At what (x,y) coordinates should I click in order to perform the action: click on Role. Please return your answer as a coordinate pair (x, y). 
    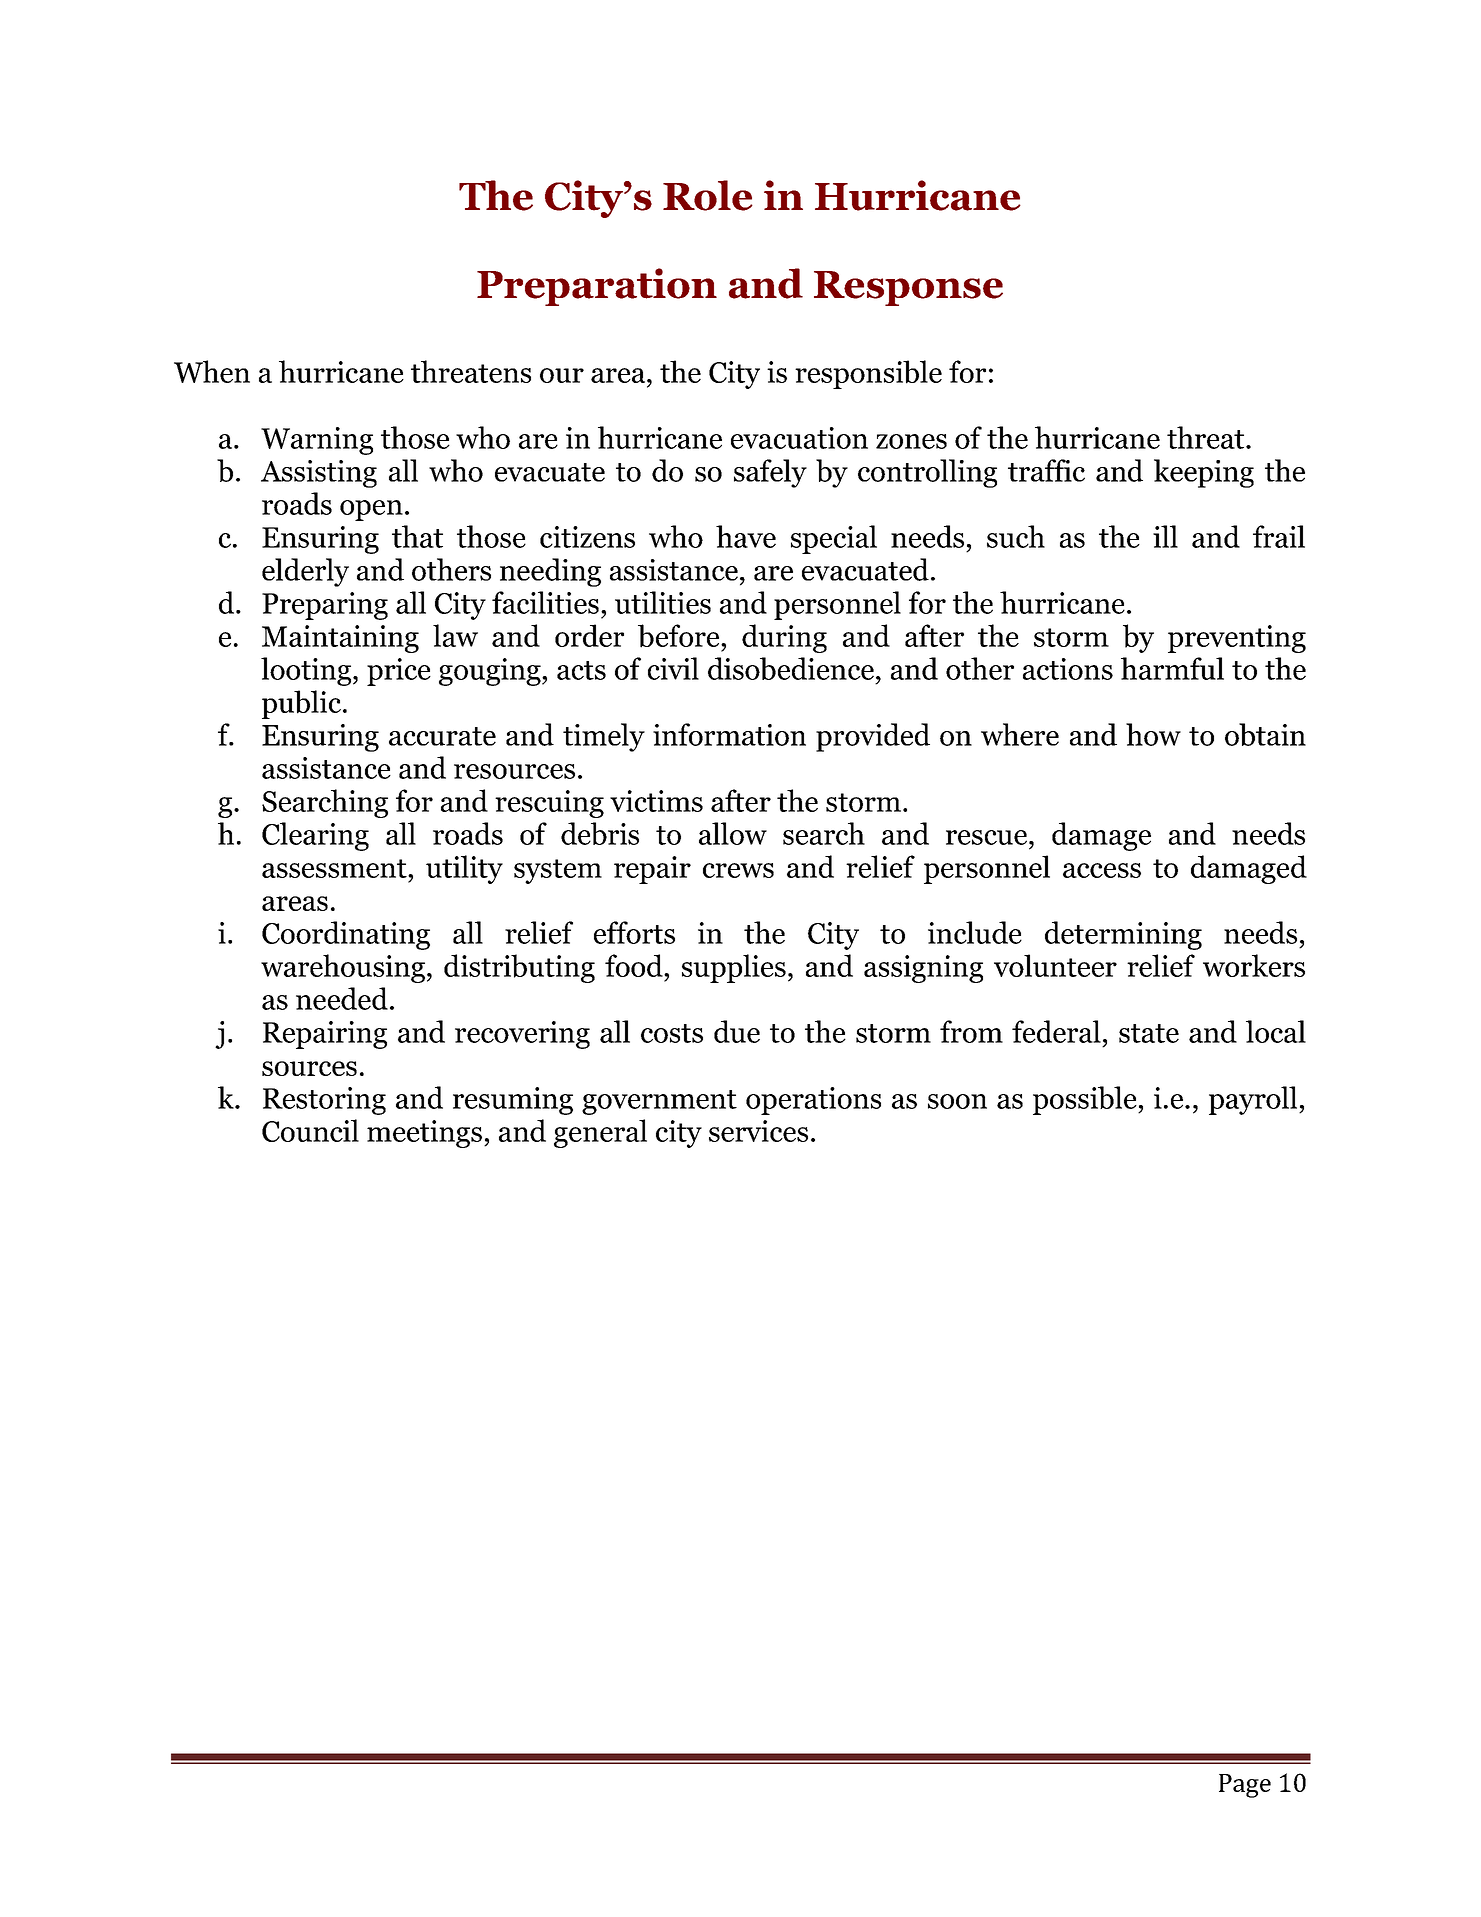
    Looking at the image, I should click on (708, 195).
